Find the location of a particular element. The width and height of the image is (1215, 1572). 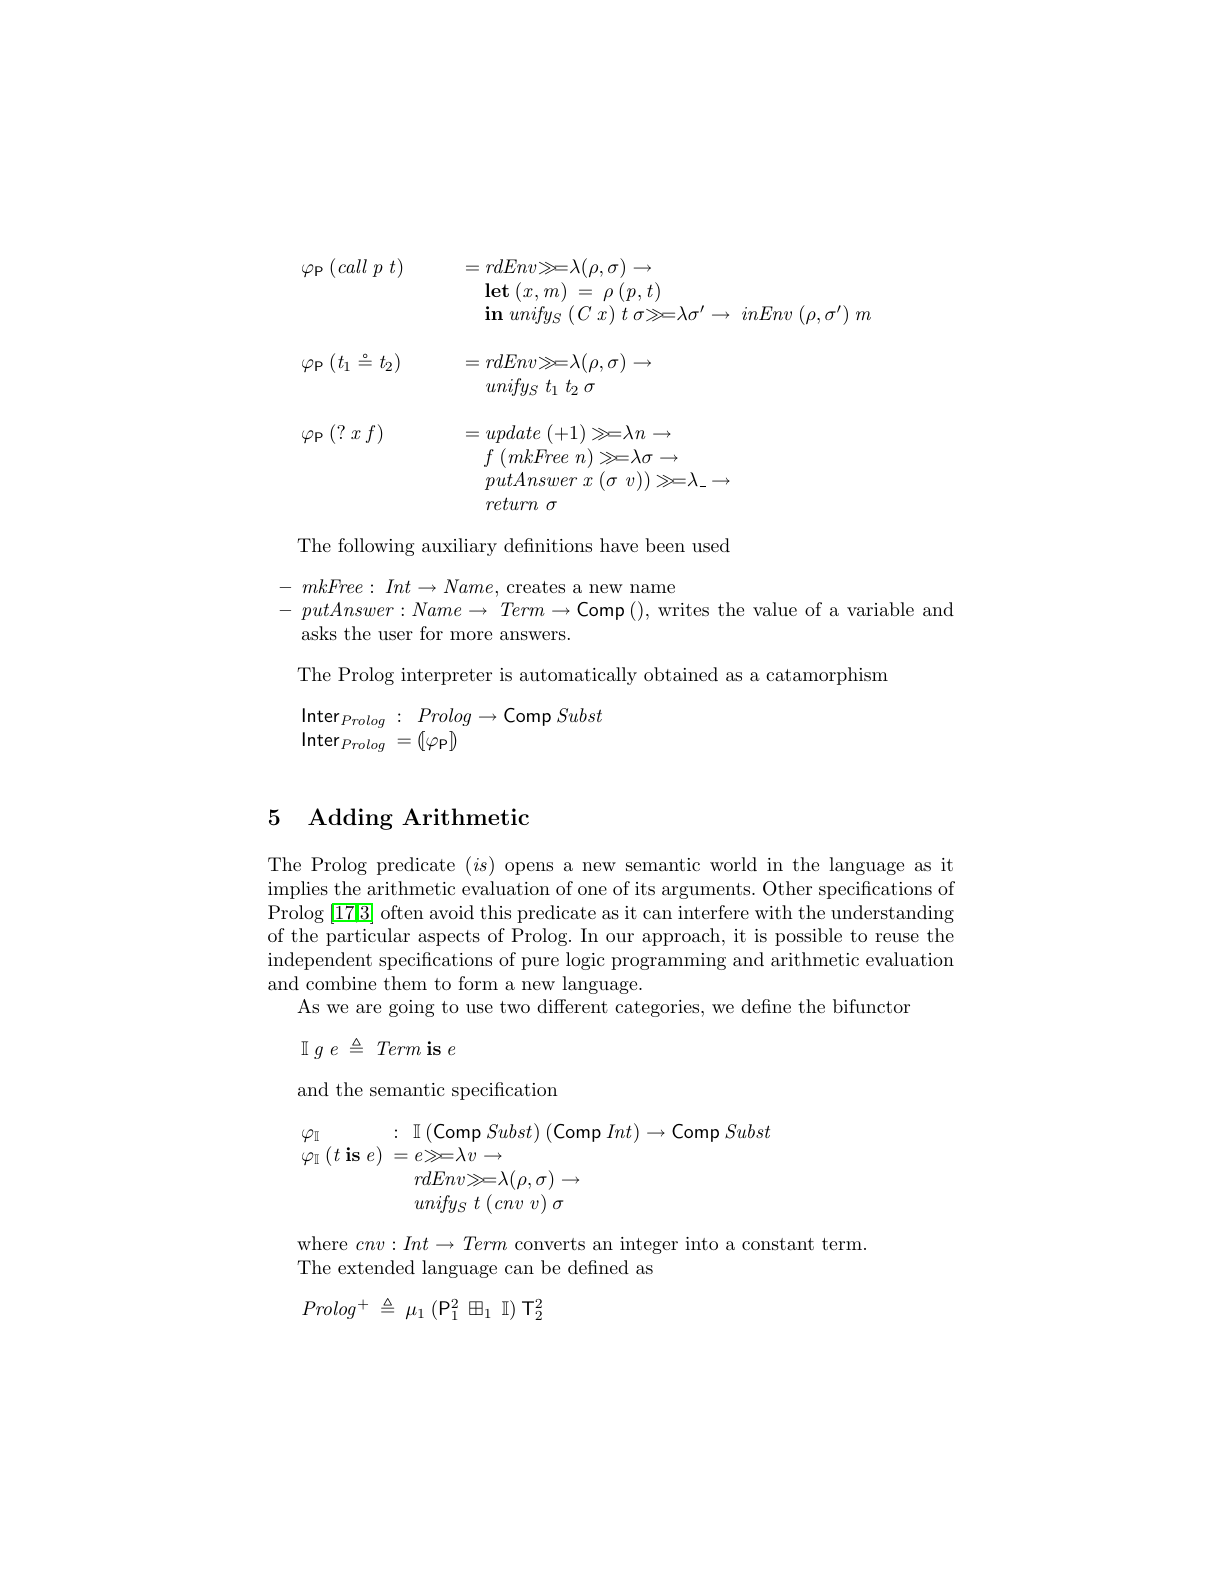

possible is located at coordinates (808, 937).
